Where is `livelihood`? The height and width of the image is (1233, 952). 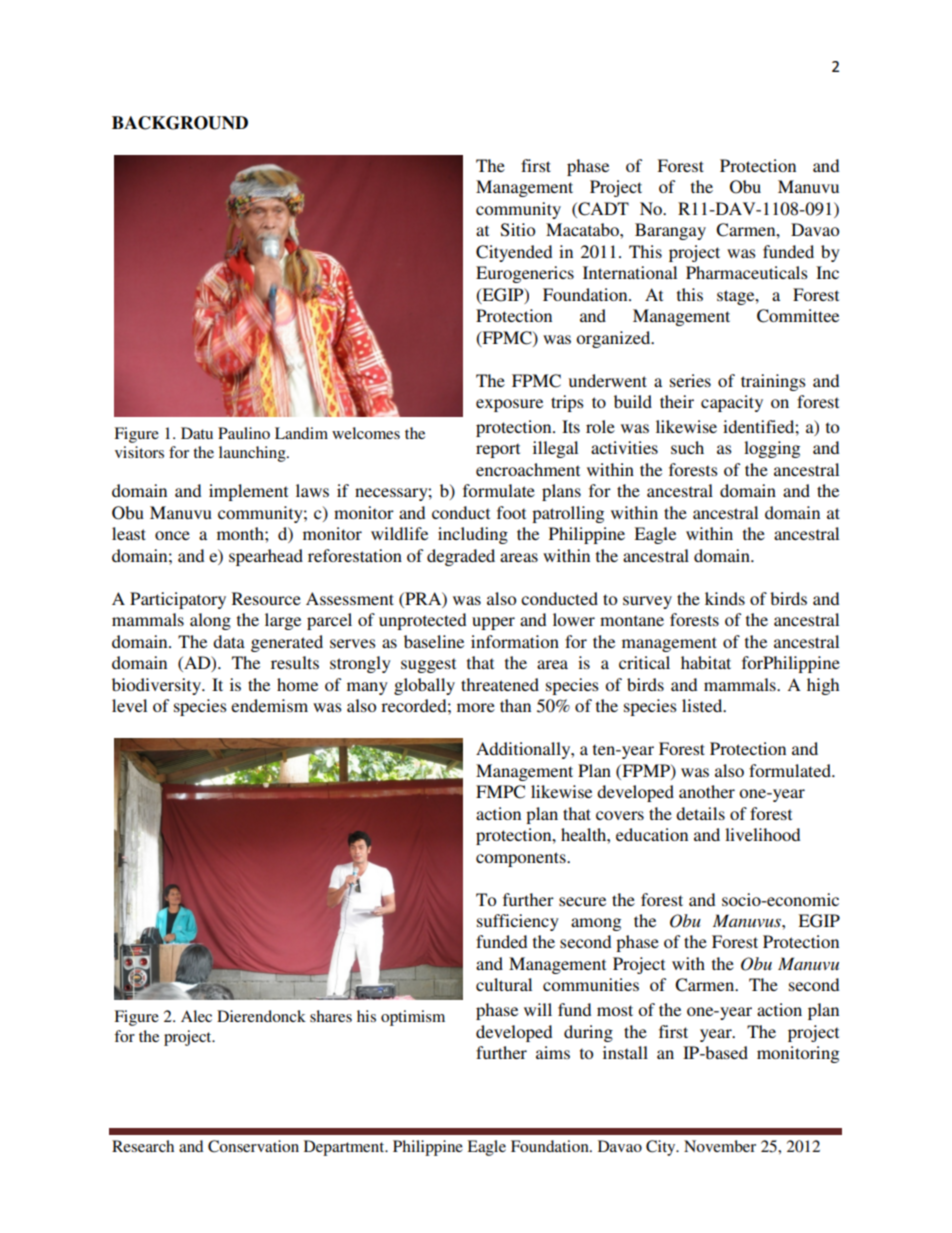 livelihood is located at coordinates (762, 834).
